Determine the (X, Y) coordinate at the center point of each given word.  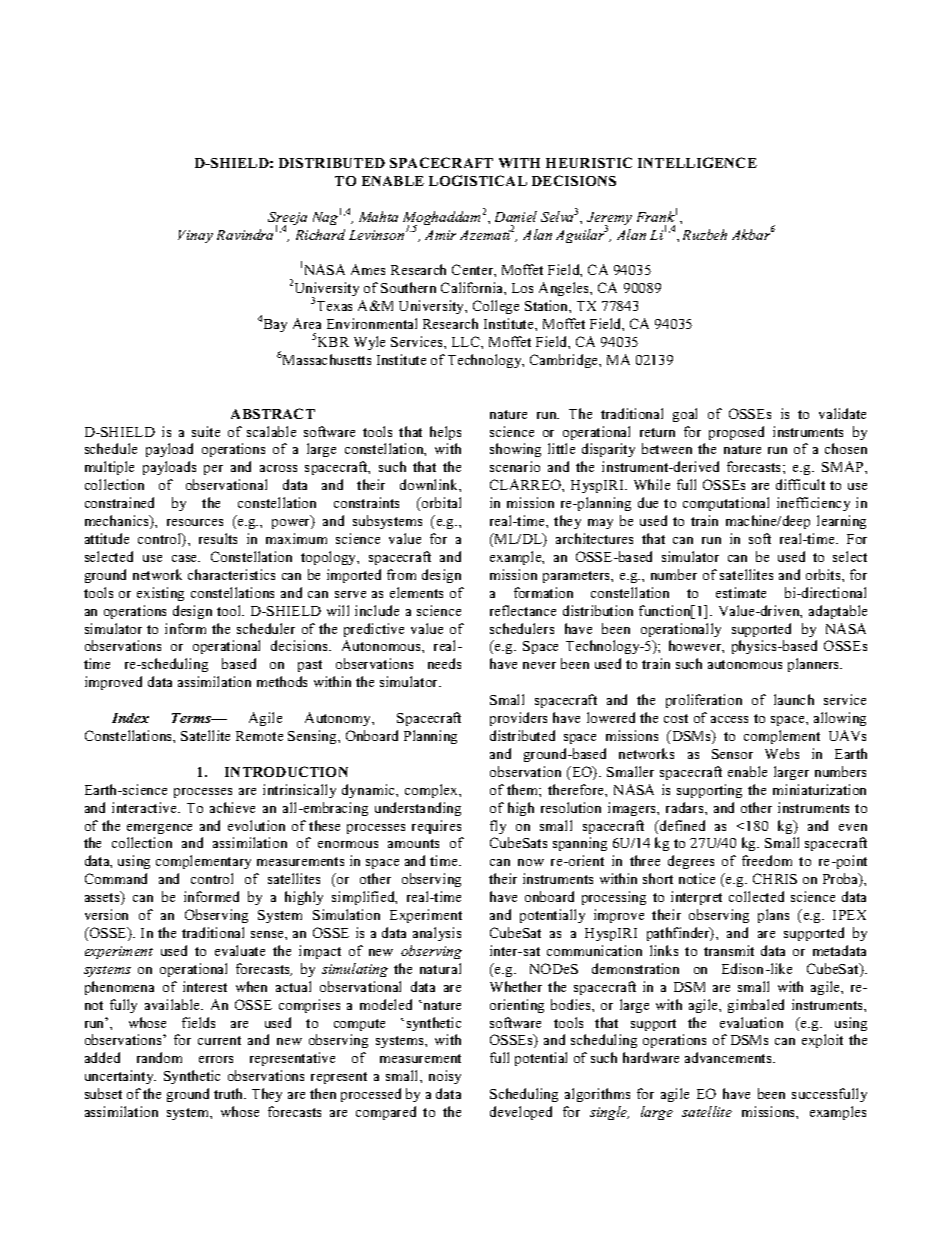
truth (230, 1093)
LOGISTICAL (478, 180)
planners (815, 665)
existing (160, 594)
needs (444, 663)
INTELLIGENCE (697, 162)
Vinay (195, 236)
